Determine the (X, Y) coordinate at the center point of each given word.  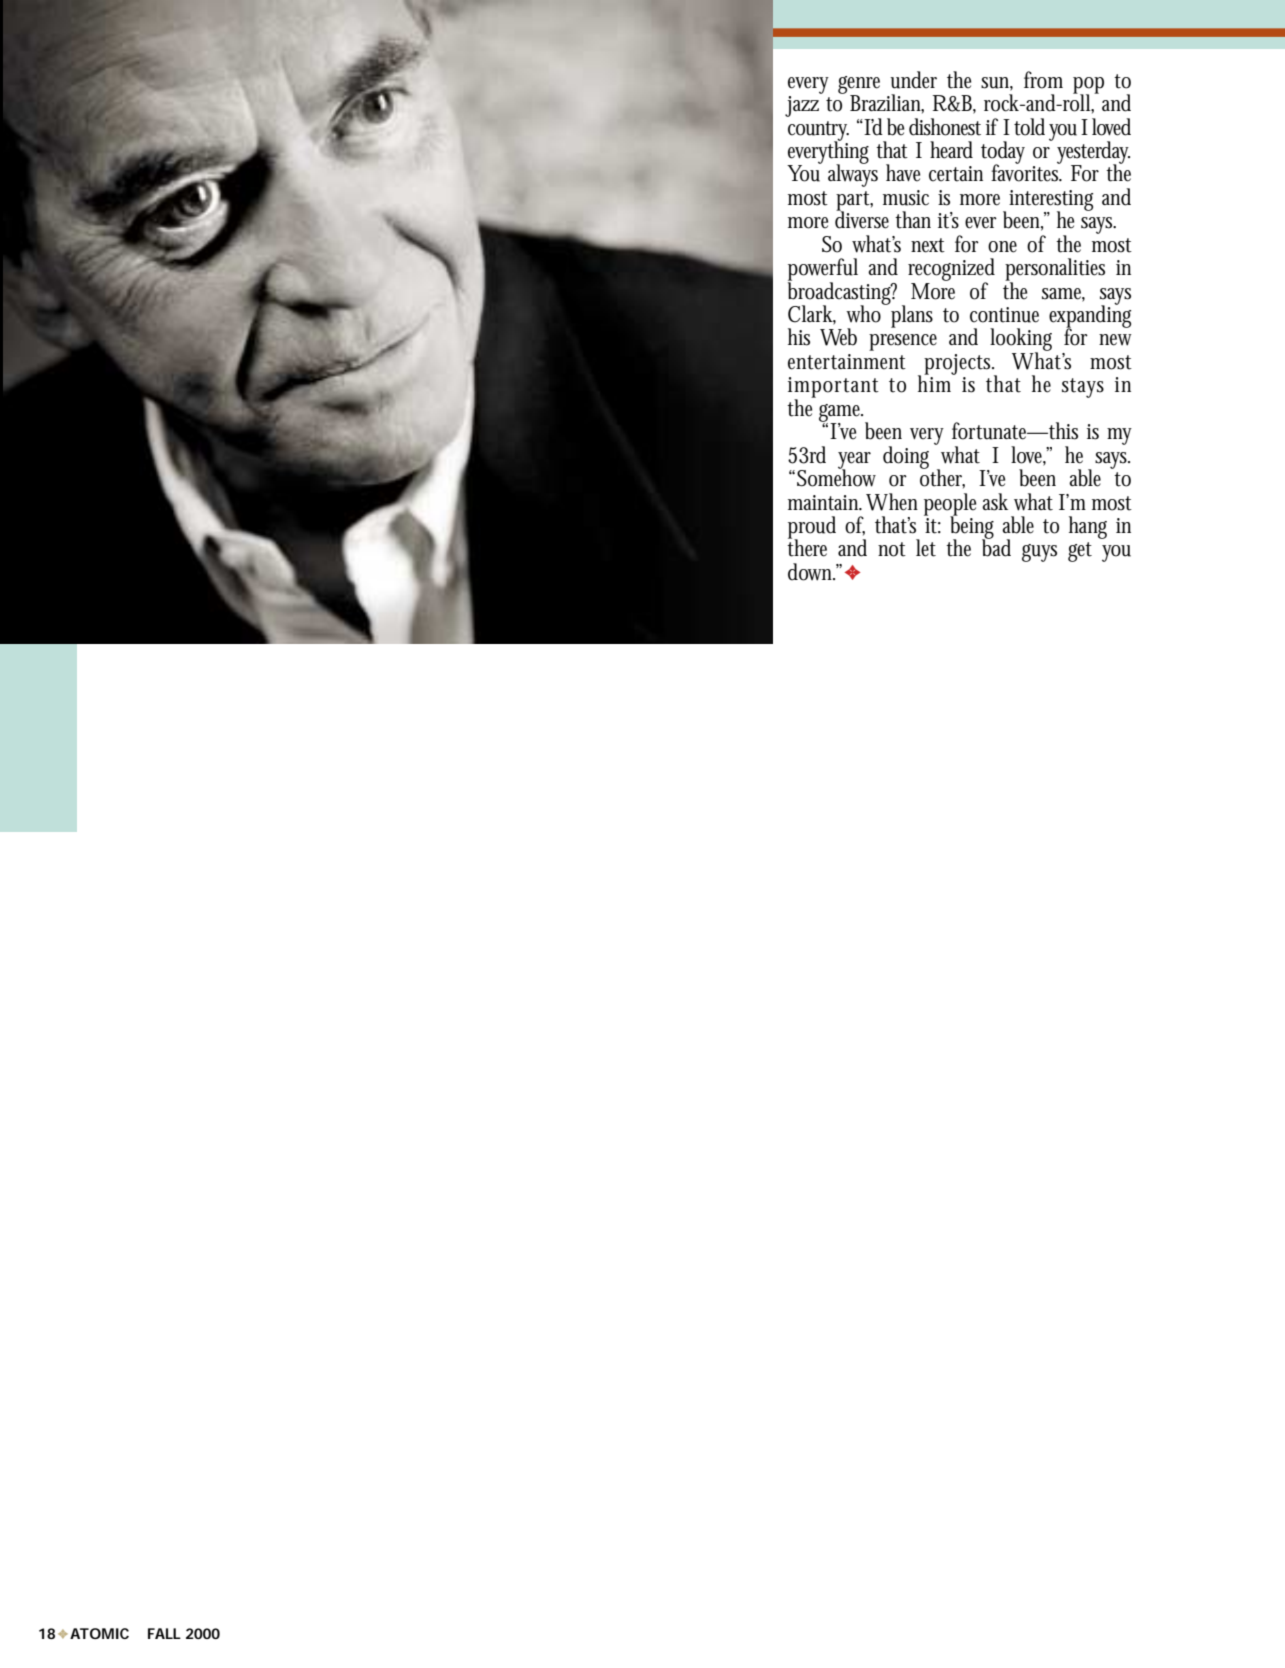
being (972, 527)
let (926, 548)
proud (812, 528)
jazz (804, 105)
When (892, 502)
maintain (825, 503)
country (818, 132)
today (1003, 153)
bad (996, 547)
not (892, 549)
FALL (164, 1633)
